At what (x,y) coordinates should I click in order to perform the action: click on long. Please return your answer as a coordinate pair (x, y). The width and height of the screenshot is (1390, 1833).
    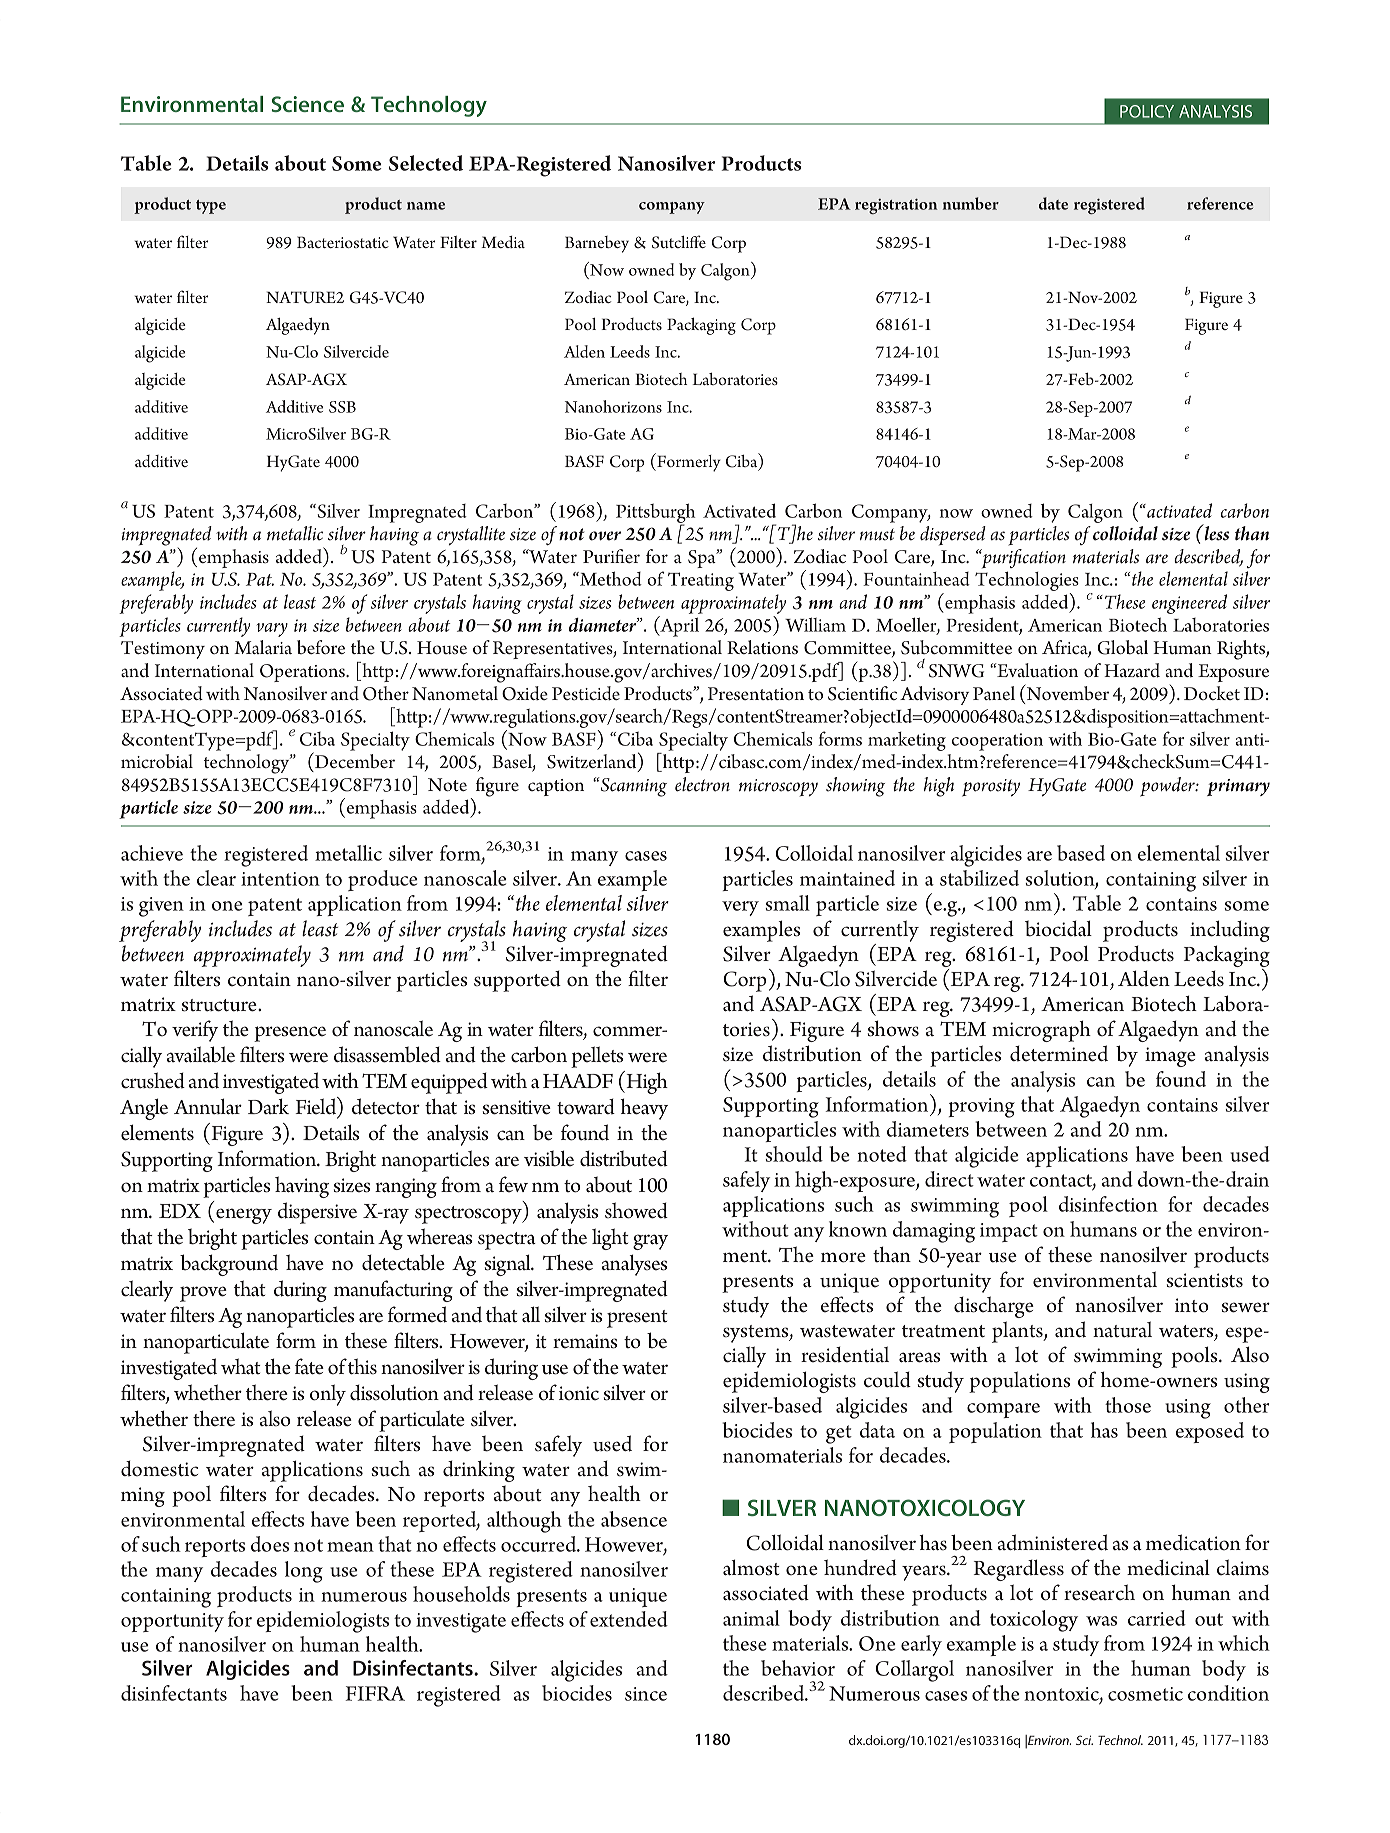
    Looking at the image, I should click on (304, 1572).
